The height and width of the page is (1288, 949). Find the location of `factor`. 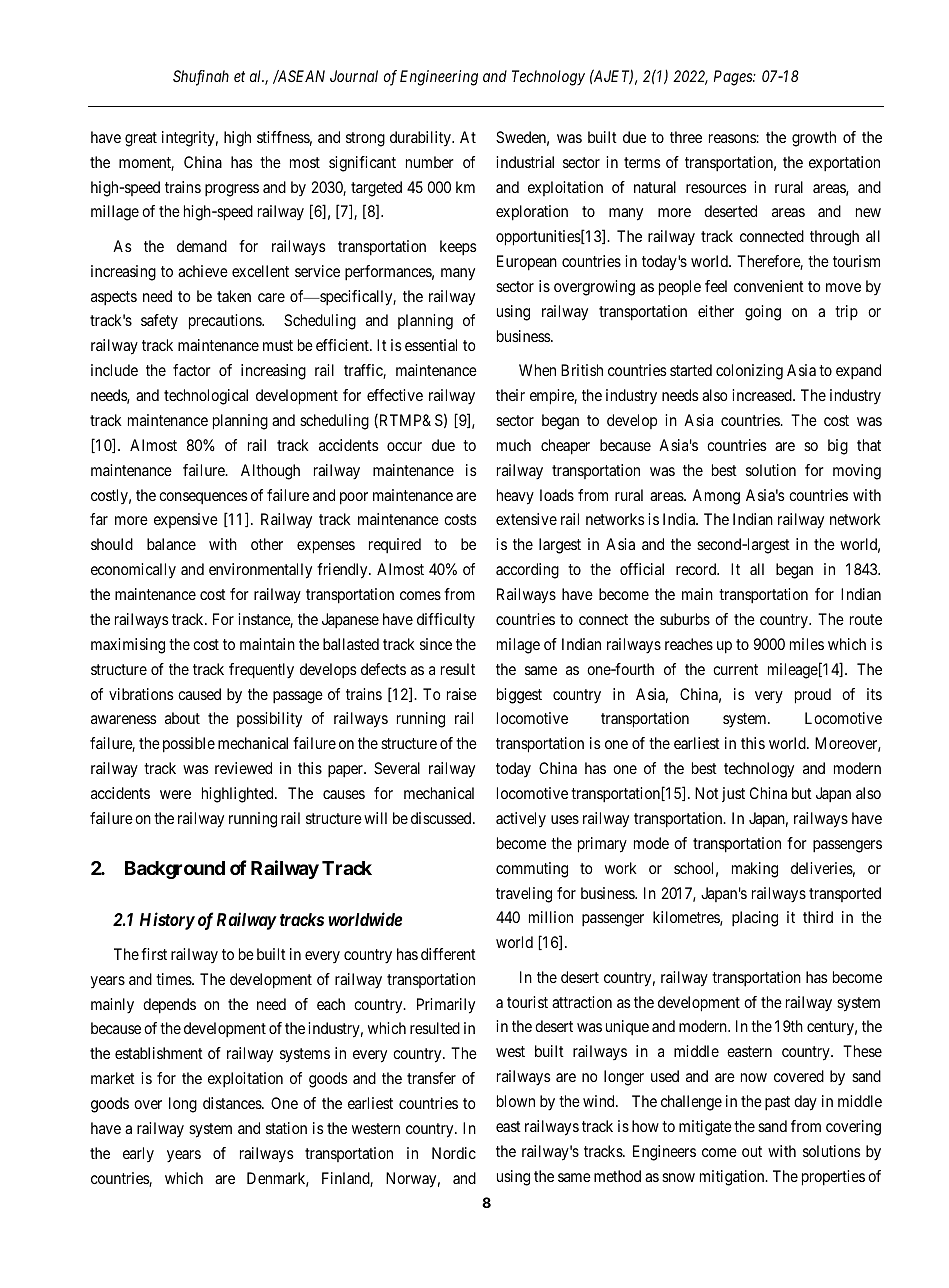

factor is located at coordinates (192, 370).
